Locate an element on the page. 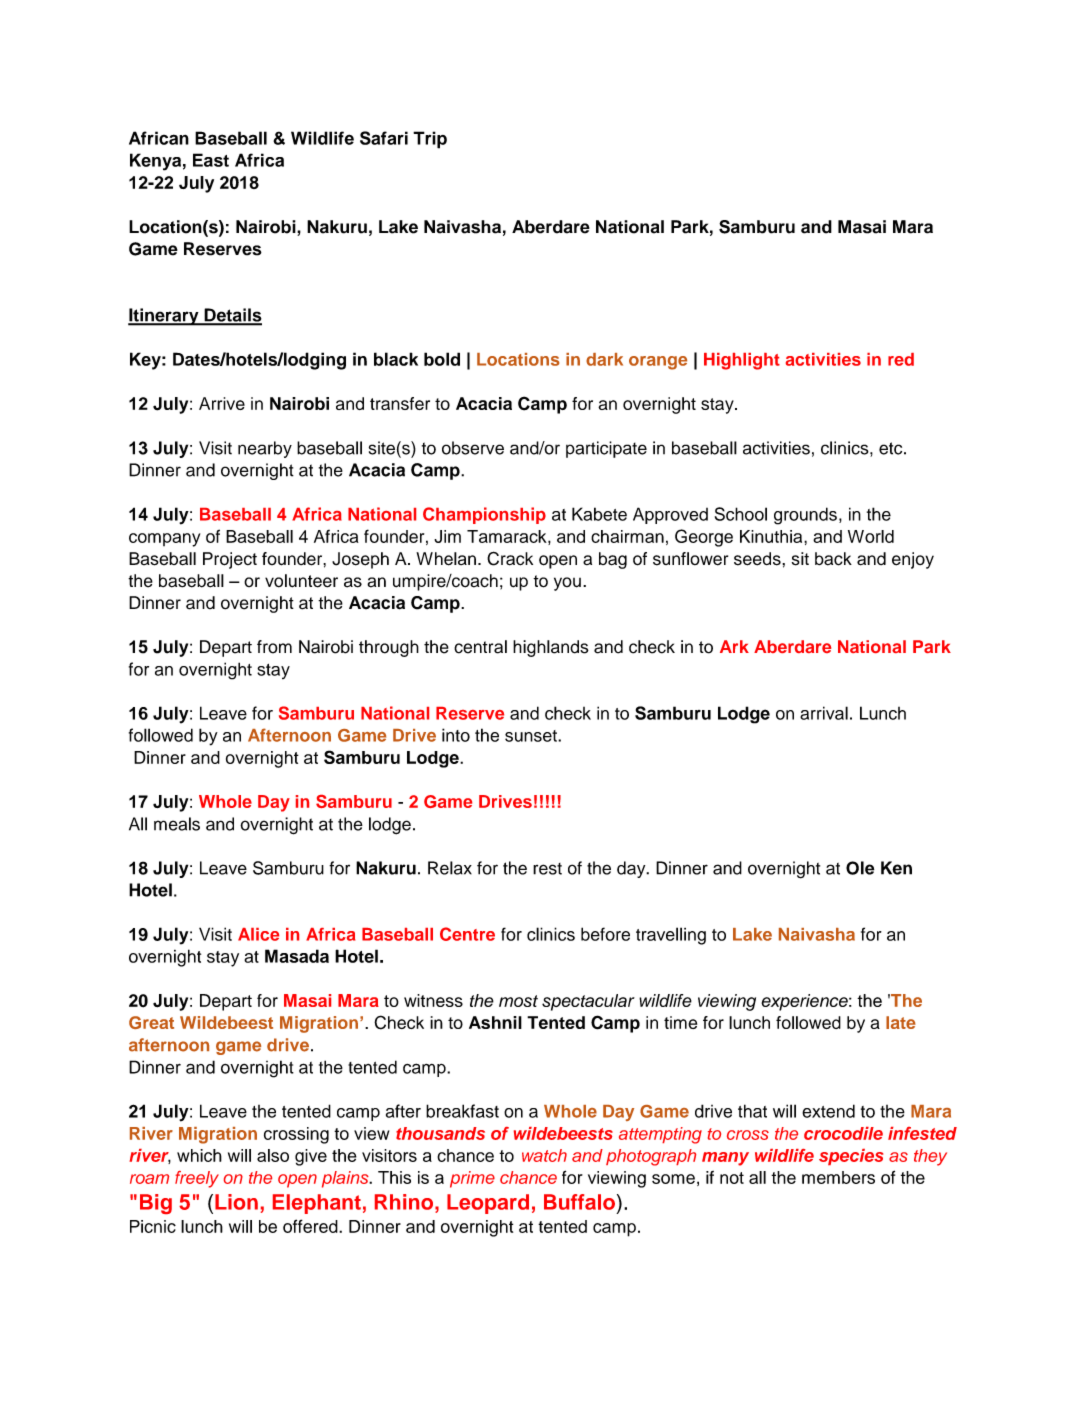 The width and height of the page is (1091, 1411). highlands is located at coordinates (551, 648).
